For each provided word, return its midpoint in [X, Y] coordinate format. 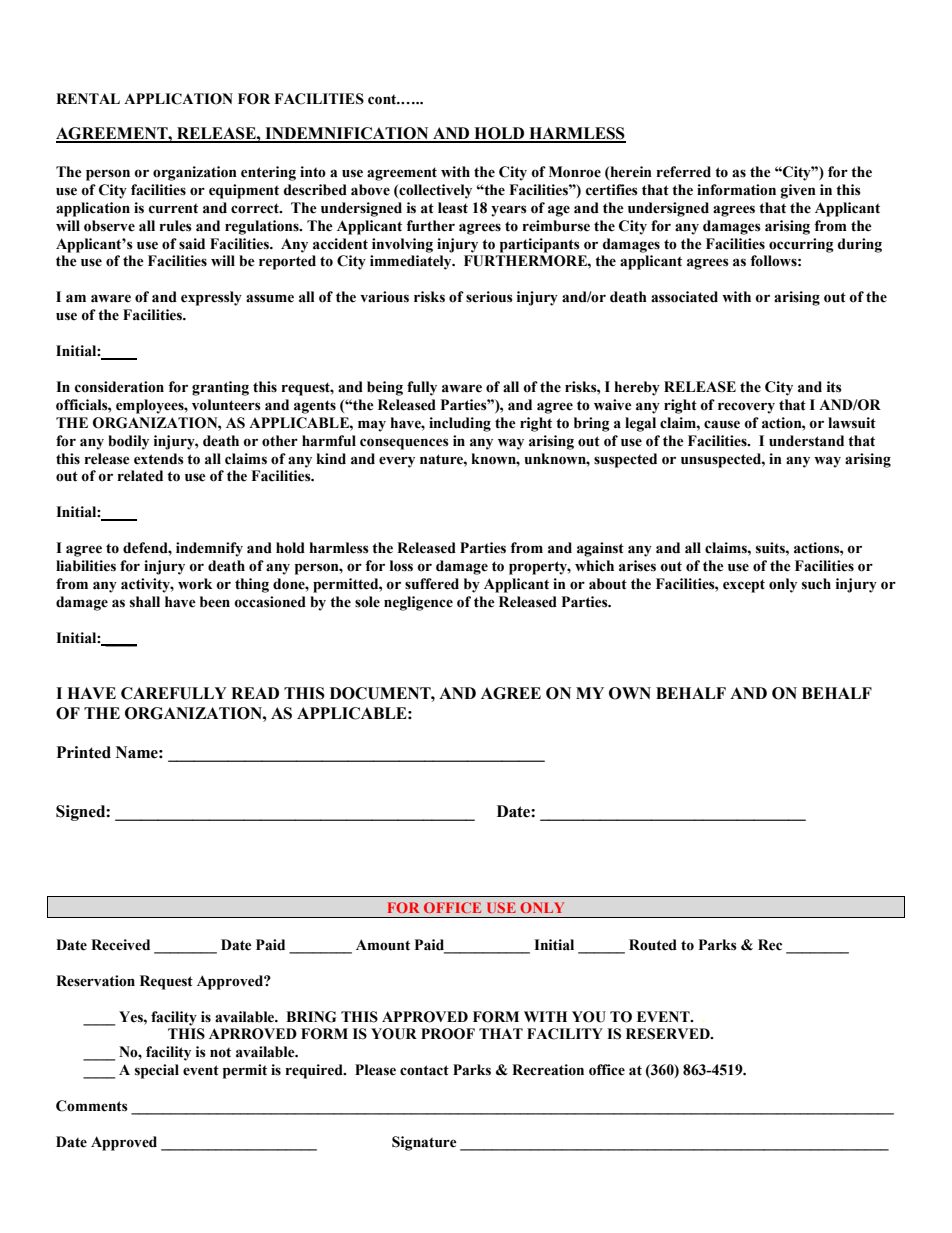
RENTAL [88, 98]
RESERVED [669, 1034]
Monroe [575, 172]
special [157, 1071]
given [798, 191]
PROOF [448, 1034]
